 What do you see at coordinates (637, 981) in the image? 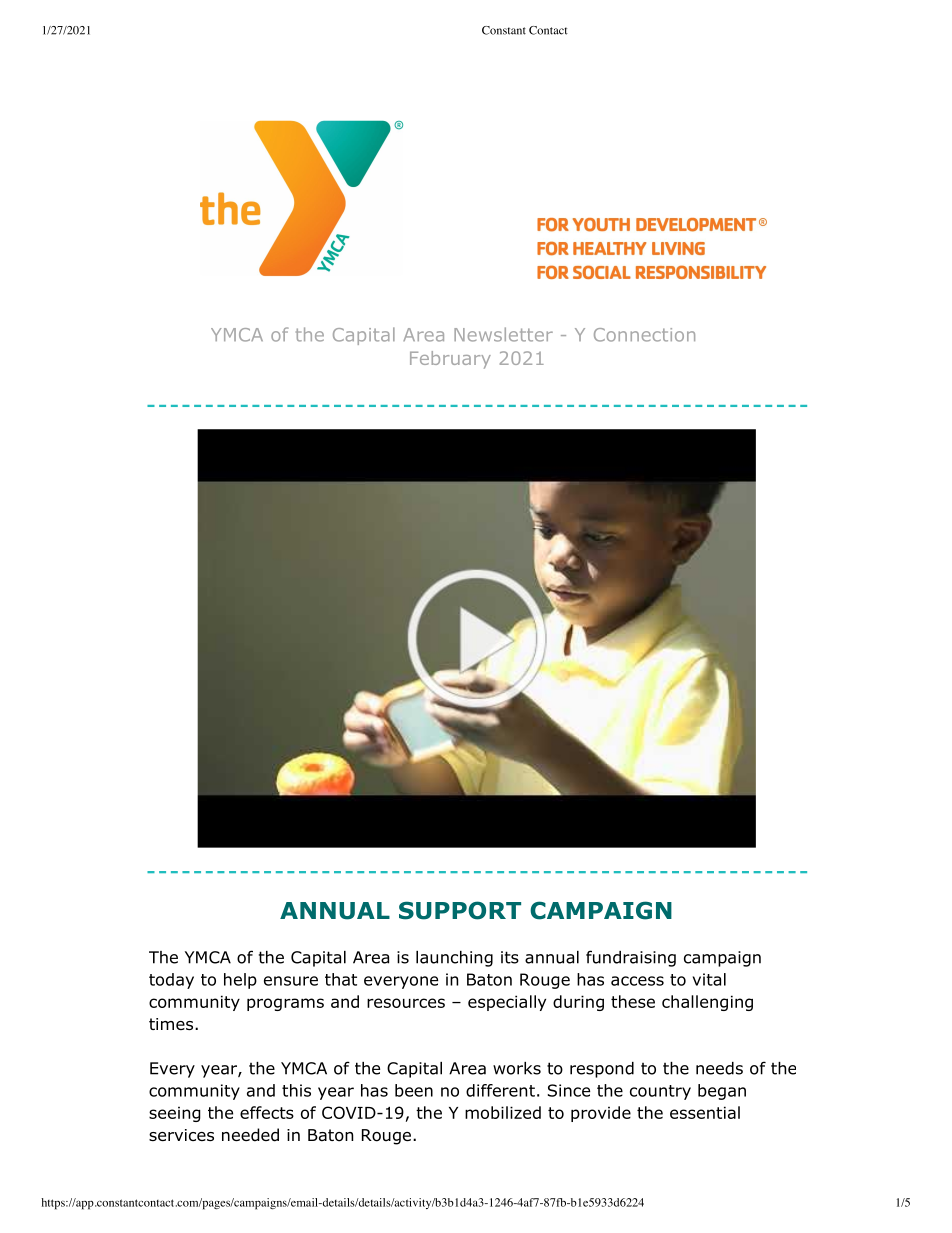
I see `access` at bounding box center [637, 981].
